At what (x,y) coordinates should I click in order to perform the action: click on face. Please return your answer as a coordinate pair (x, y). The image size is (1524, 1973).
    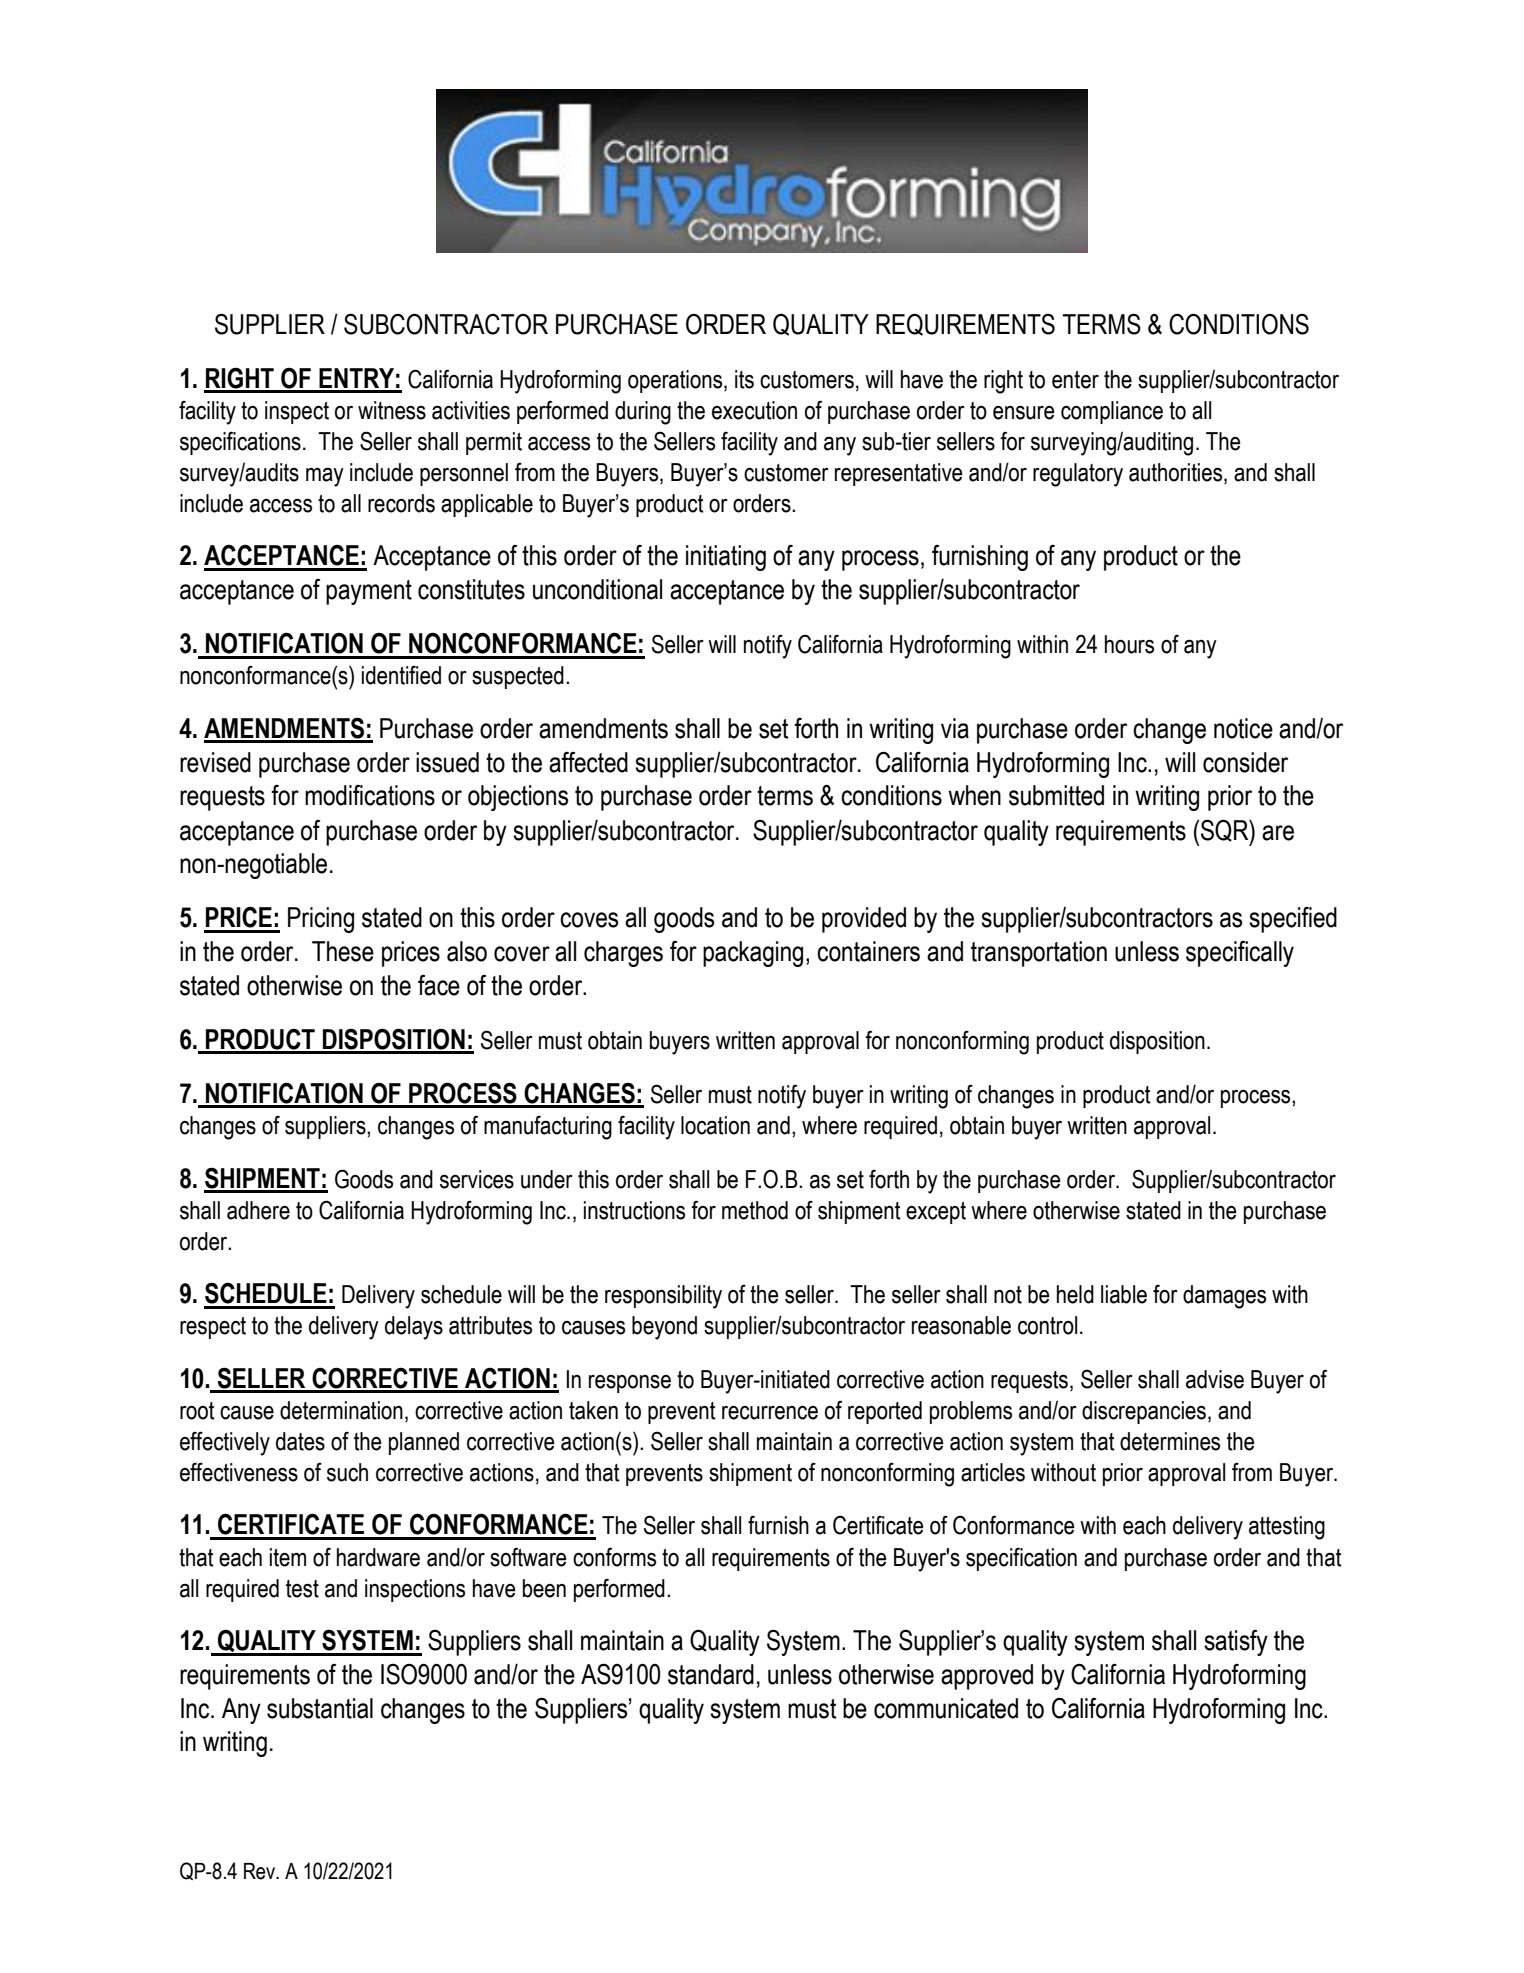
    Looking at the image, I should click on (439, 985).
